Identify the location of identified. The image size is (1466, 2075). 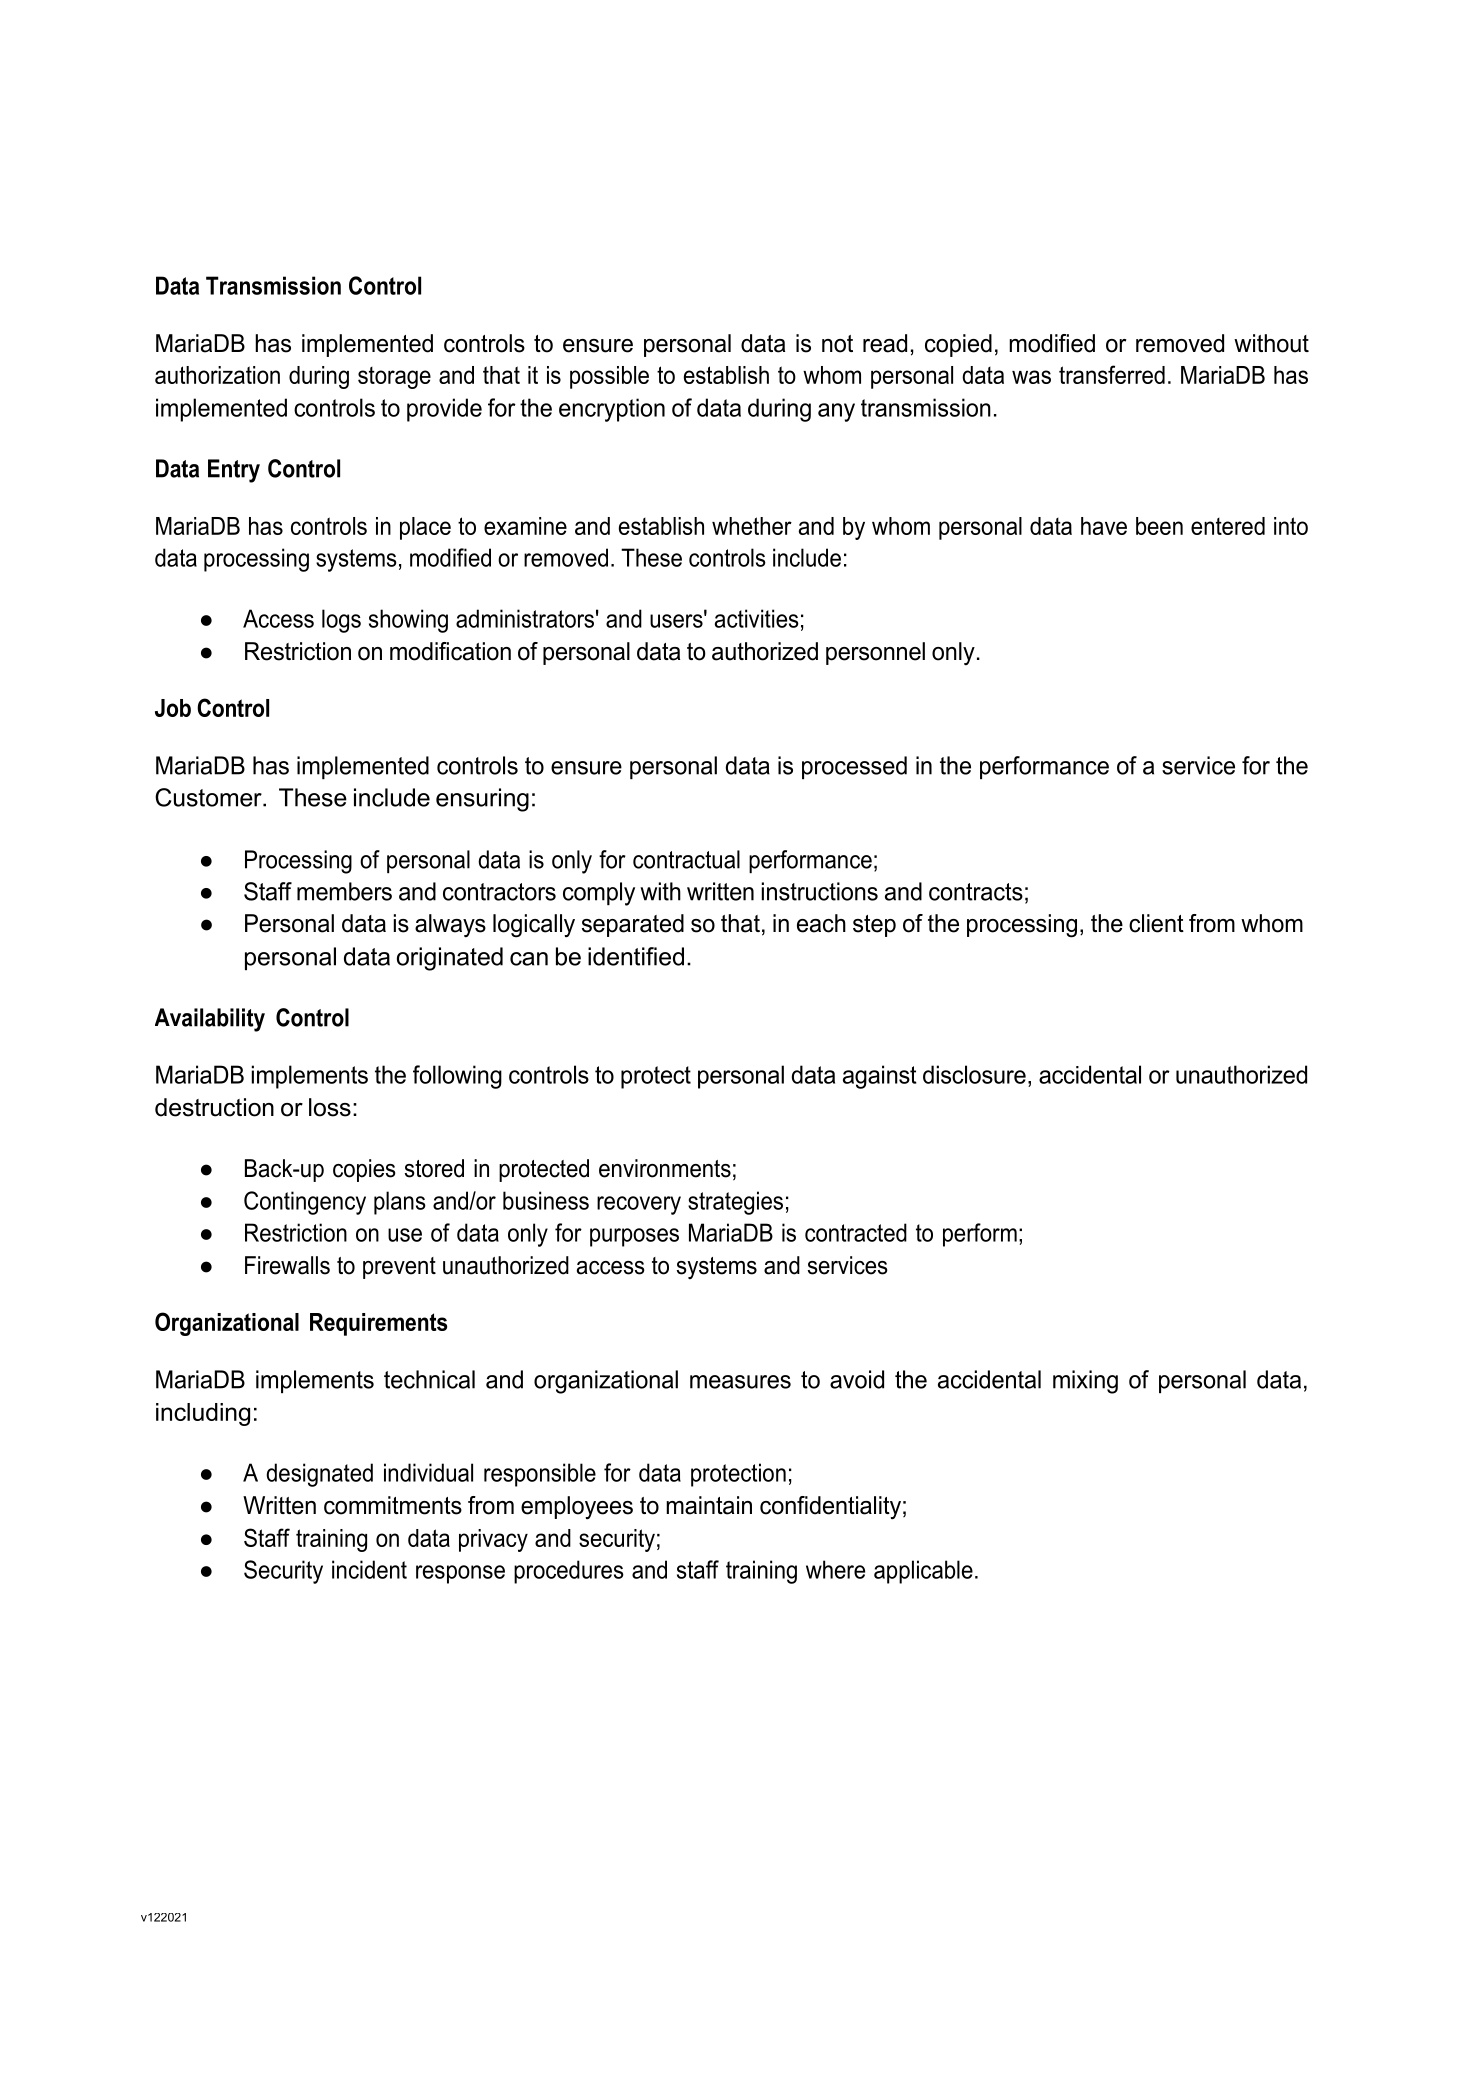
(636, 956).
